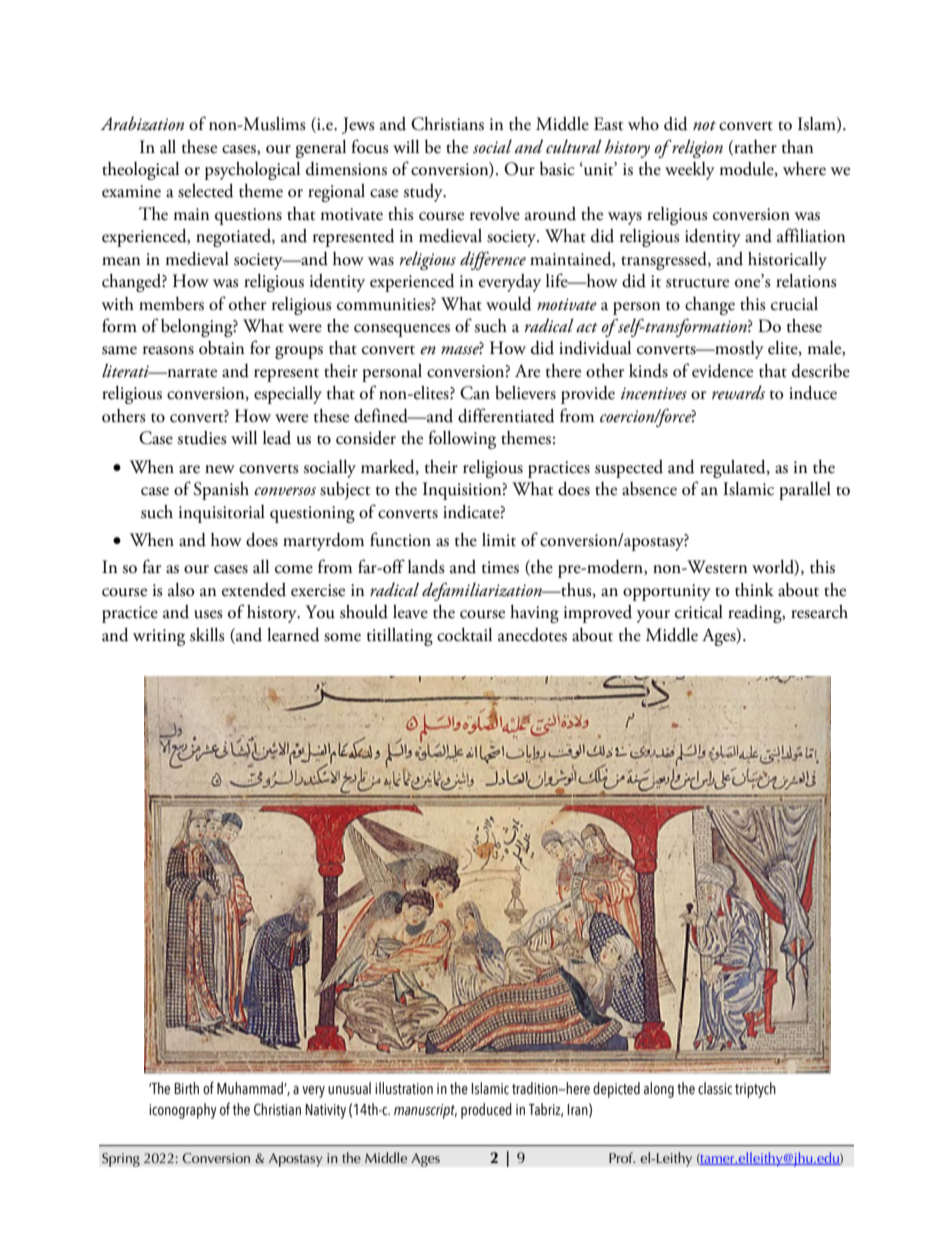  I want to click on cocktail, so click(464, 635).
